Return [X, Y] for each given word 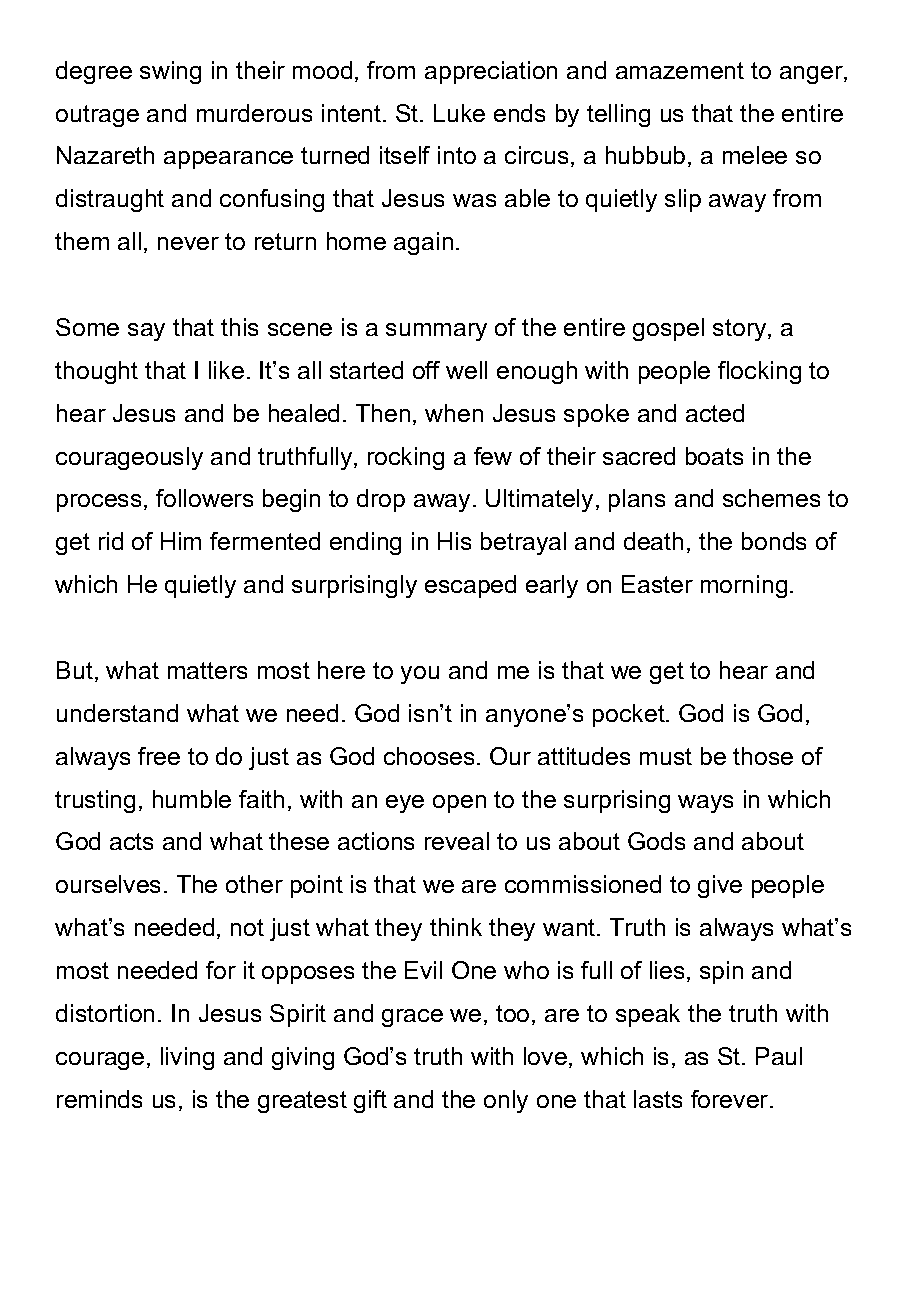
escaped [470, 586]
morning [744, 586]
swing [170, 72]
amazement [680, 70]
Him [181, 541]
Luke [459, 113]
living [187, 1058]
